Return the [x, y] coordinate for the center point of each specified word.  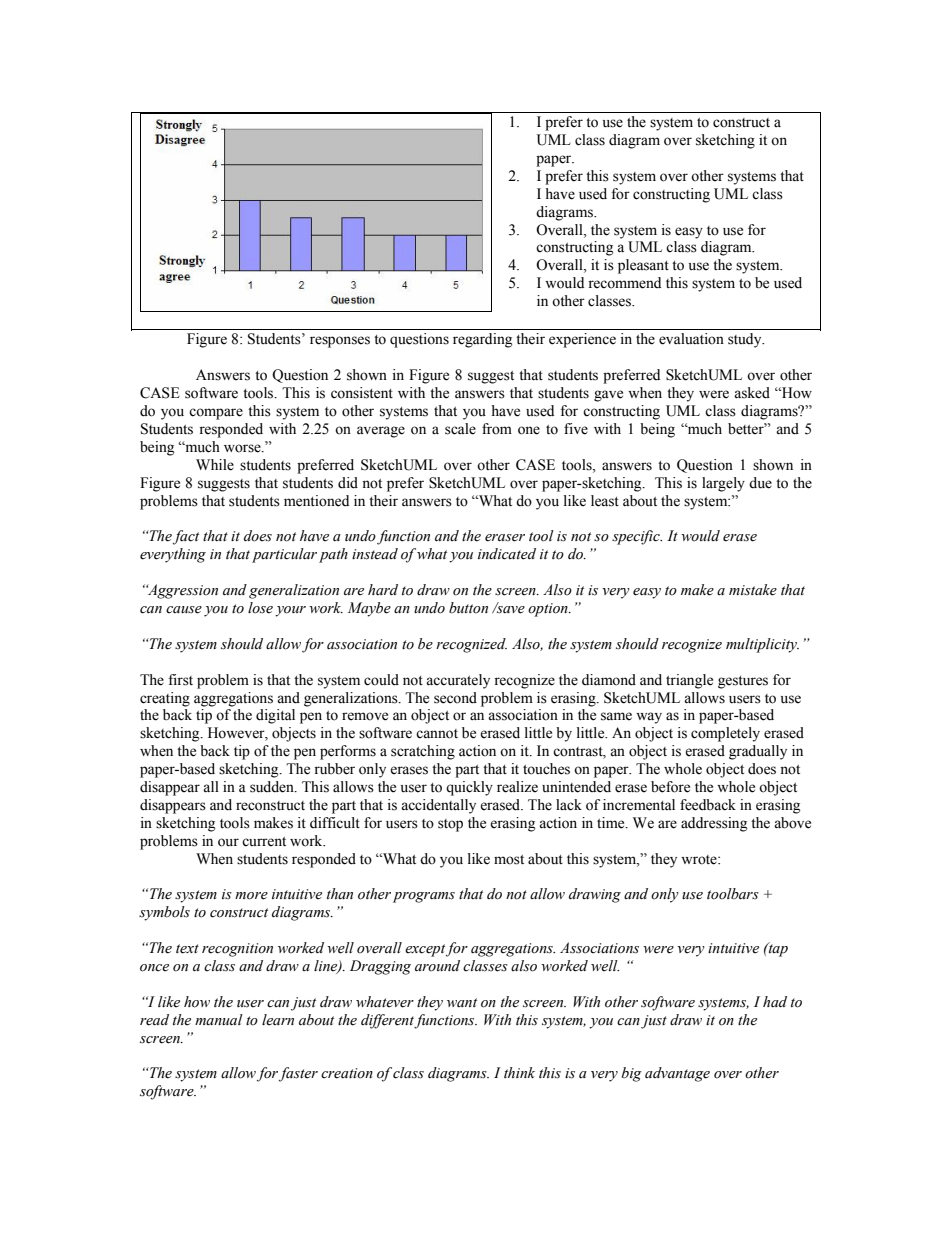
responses [340, 342]
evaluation [691, 339]
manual [219, 1020]
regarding [482, 340]
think [519, 1072]
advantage [677, 1074]
